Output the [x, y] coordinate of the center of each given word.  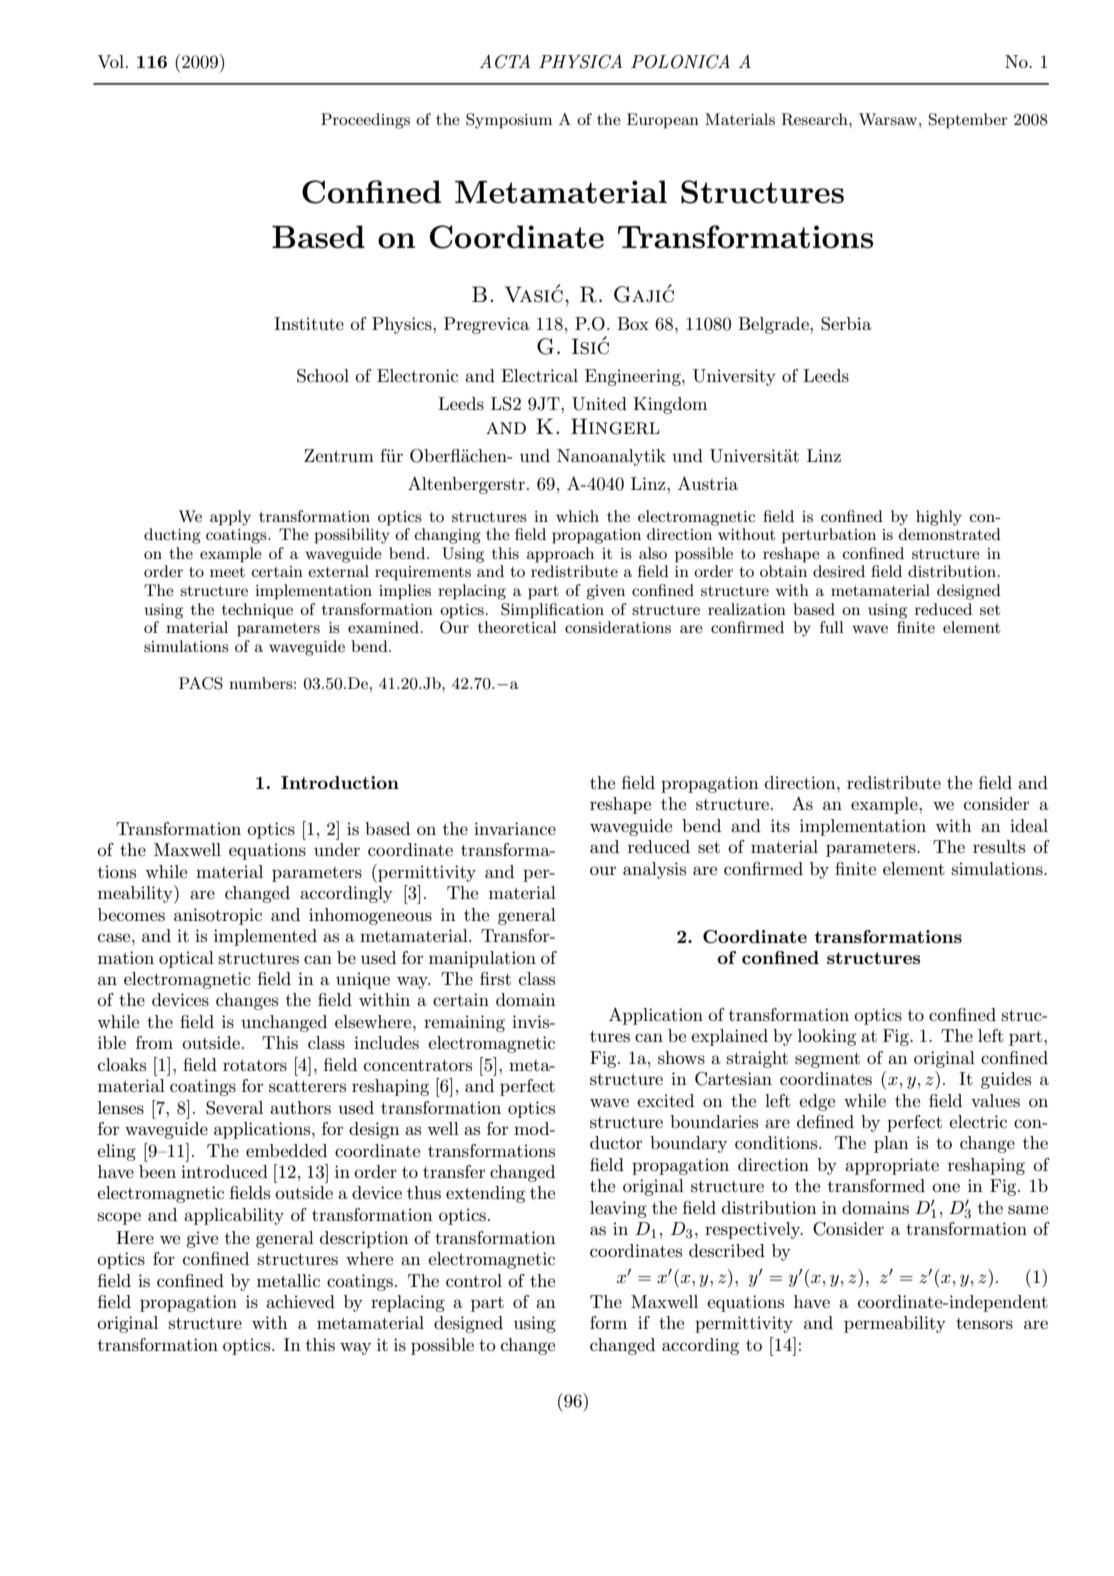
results [999, 847]
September [968, 121]
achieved [300, 1301]
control [474, 1280]
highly [939, 518]
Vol [110, 62]
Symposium [509, 121]
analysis [654, 870]
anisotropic [218, 916]
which [577, 516]
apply [230, 518]
